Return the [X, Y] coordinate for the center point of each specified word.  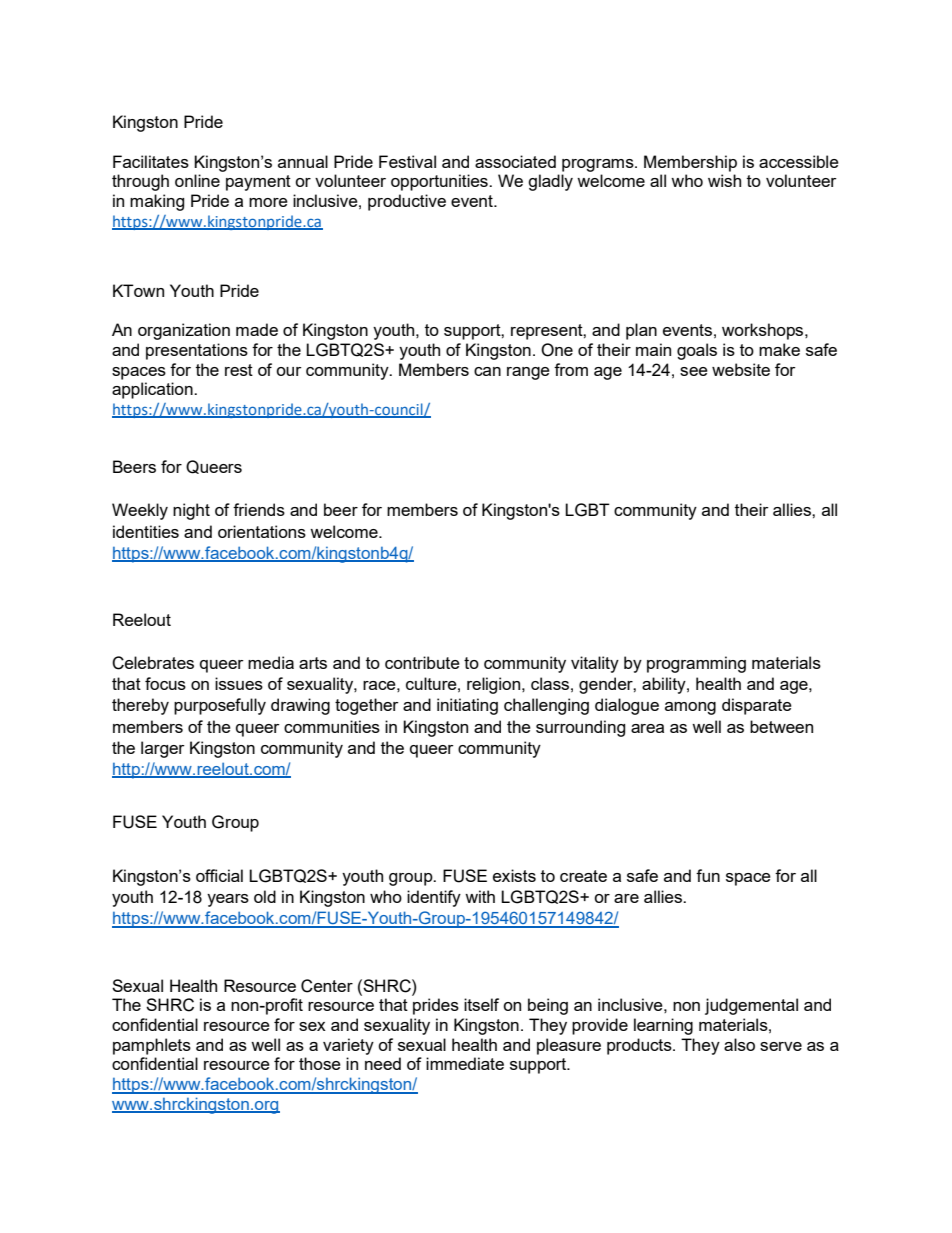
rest [239, 370]
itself [481, 1004]
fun [708, 875]
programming [696, 664]
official [219, 875]
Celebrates [153, 663]
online [197, 180]
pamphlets [152, 1046]
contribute [422, 662]
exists [514, 875]
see [694, 371]
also [739, 1044]
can [487, 371]
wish [724, 180]
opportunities [440, 182]
